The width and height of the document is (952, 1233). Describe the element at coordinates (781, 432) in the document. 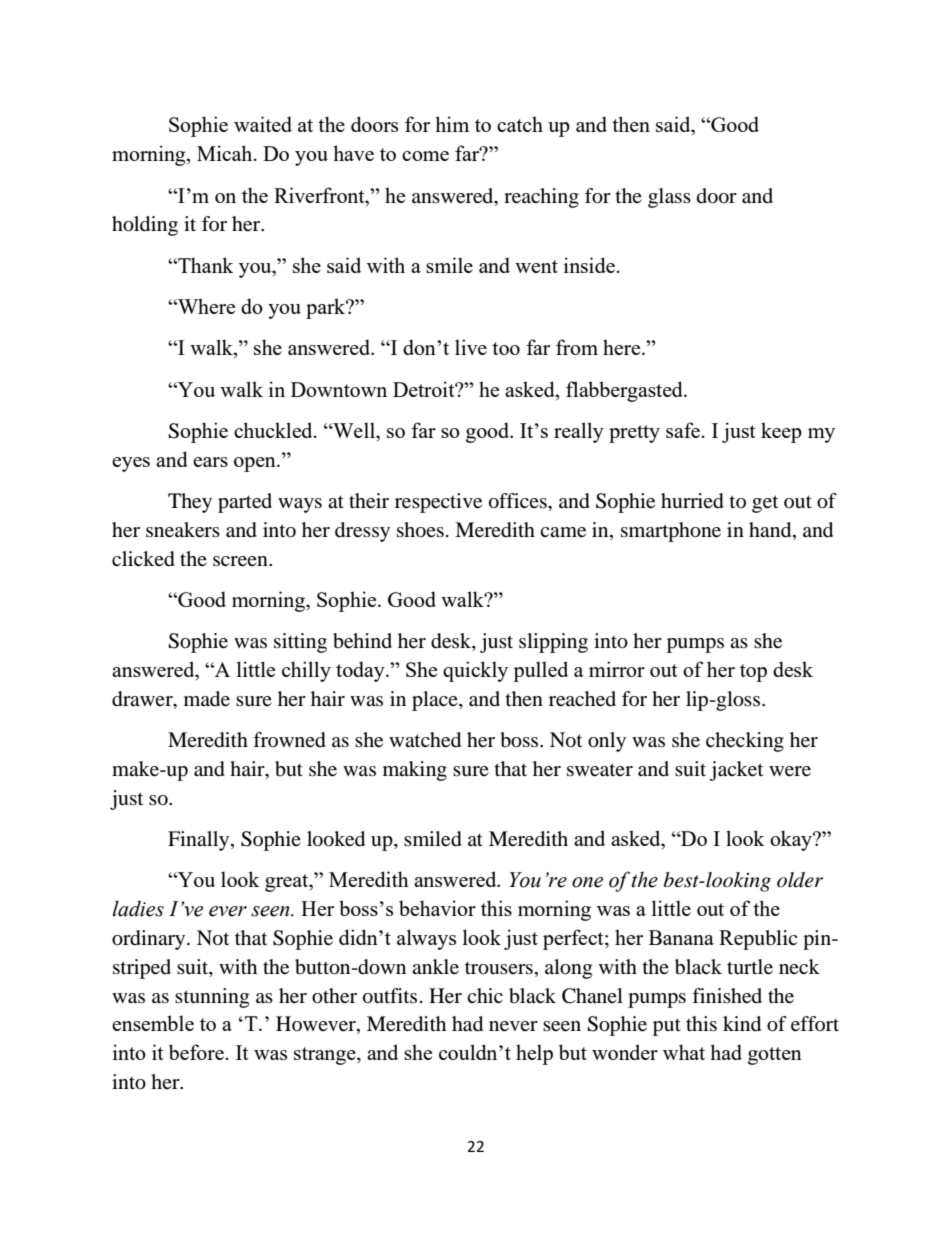

I see `keep` at that location.
